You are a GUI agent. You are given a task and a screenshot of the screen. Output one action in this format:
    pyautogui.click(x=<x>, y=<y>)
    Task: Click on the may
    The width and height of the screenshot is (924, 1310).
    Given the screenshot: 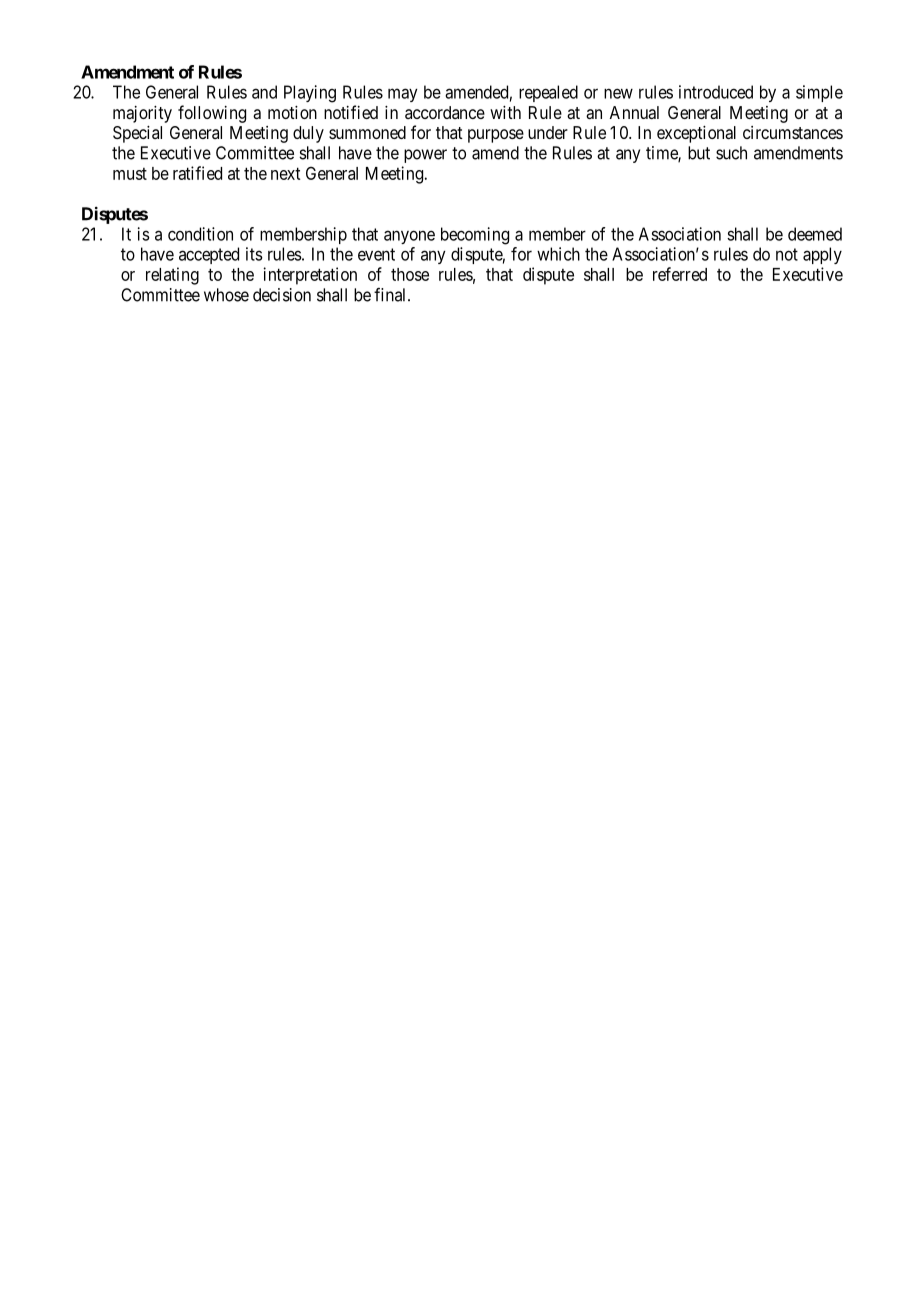 What is the action you would take?
    pyautogui.click(x=403, y=95)
